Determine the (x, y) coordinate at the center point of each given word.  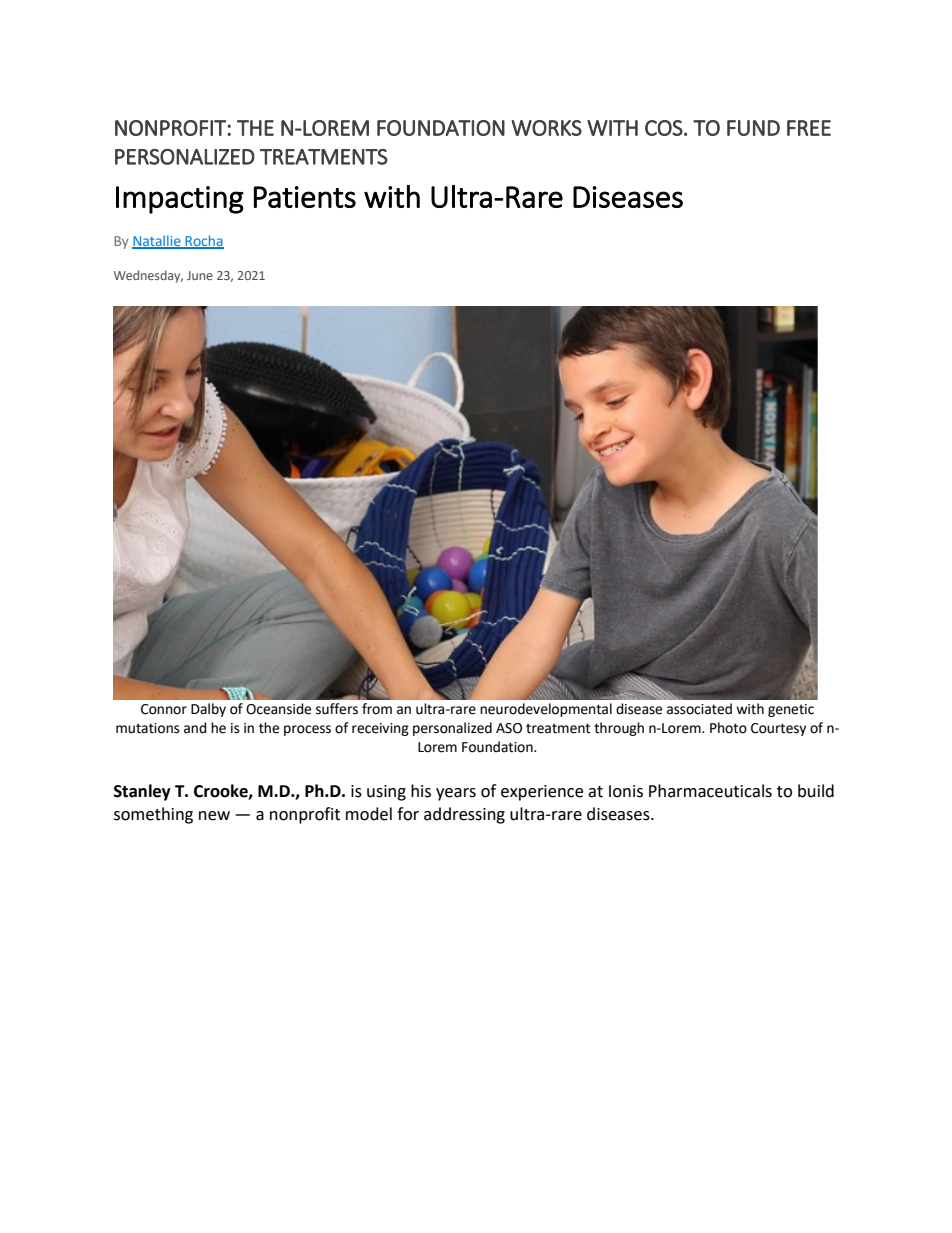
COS (664, 128)
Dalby (208, 710)
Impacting (180, 200)
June (200, 275)
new (214, 816)
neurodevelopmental (546, 710)
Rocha (203, 241)
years (456, 794)
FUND (753, 128)
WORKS (546, 128)
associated (699, 709)
